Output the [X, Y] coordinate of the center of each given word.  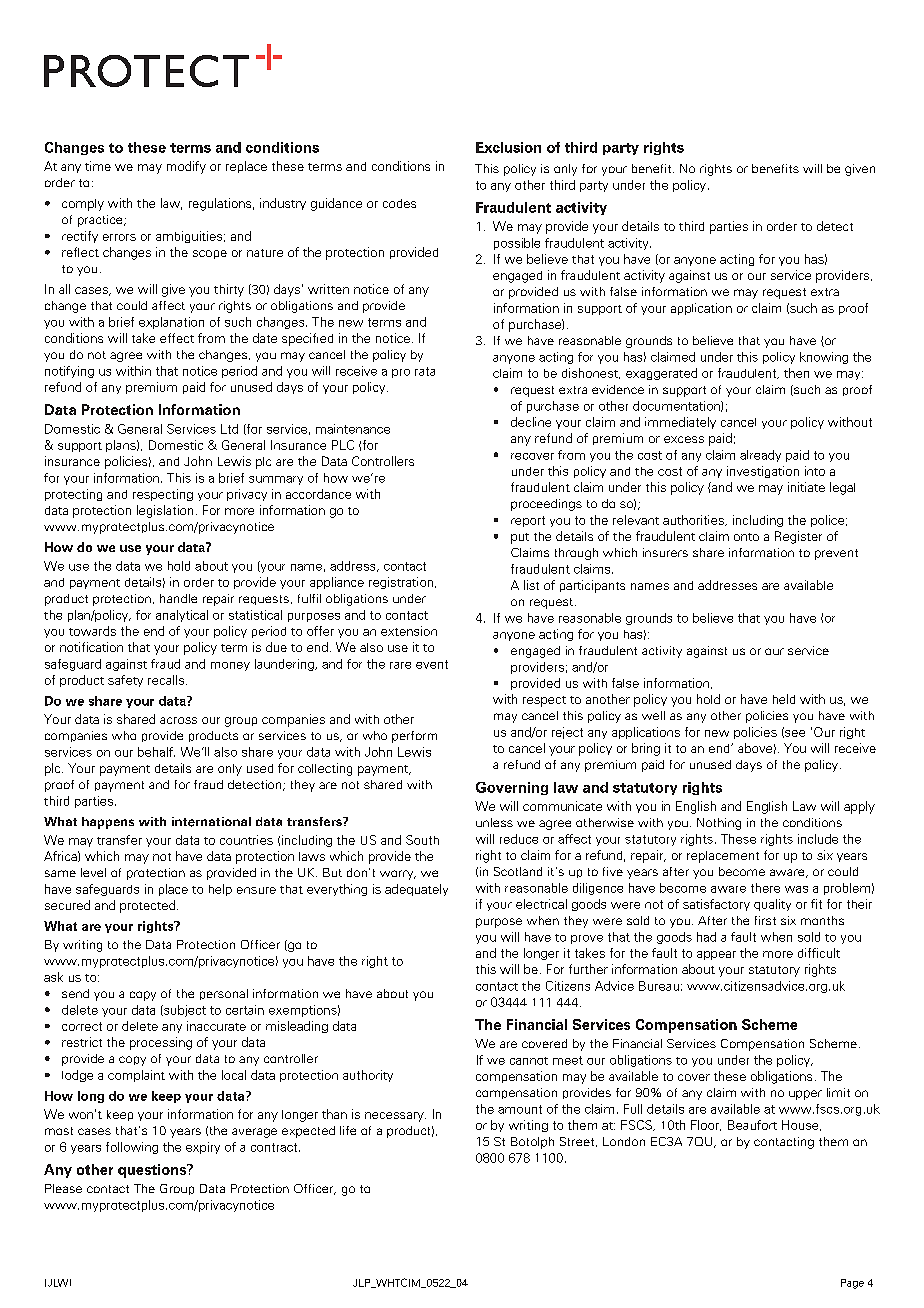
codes [399, 203]
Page [852, 1284]
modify [186, 167]
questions [153, 1171]
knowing [824, 358]
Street [578, 1142]
